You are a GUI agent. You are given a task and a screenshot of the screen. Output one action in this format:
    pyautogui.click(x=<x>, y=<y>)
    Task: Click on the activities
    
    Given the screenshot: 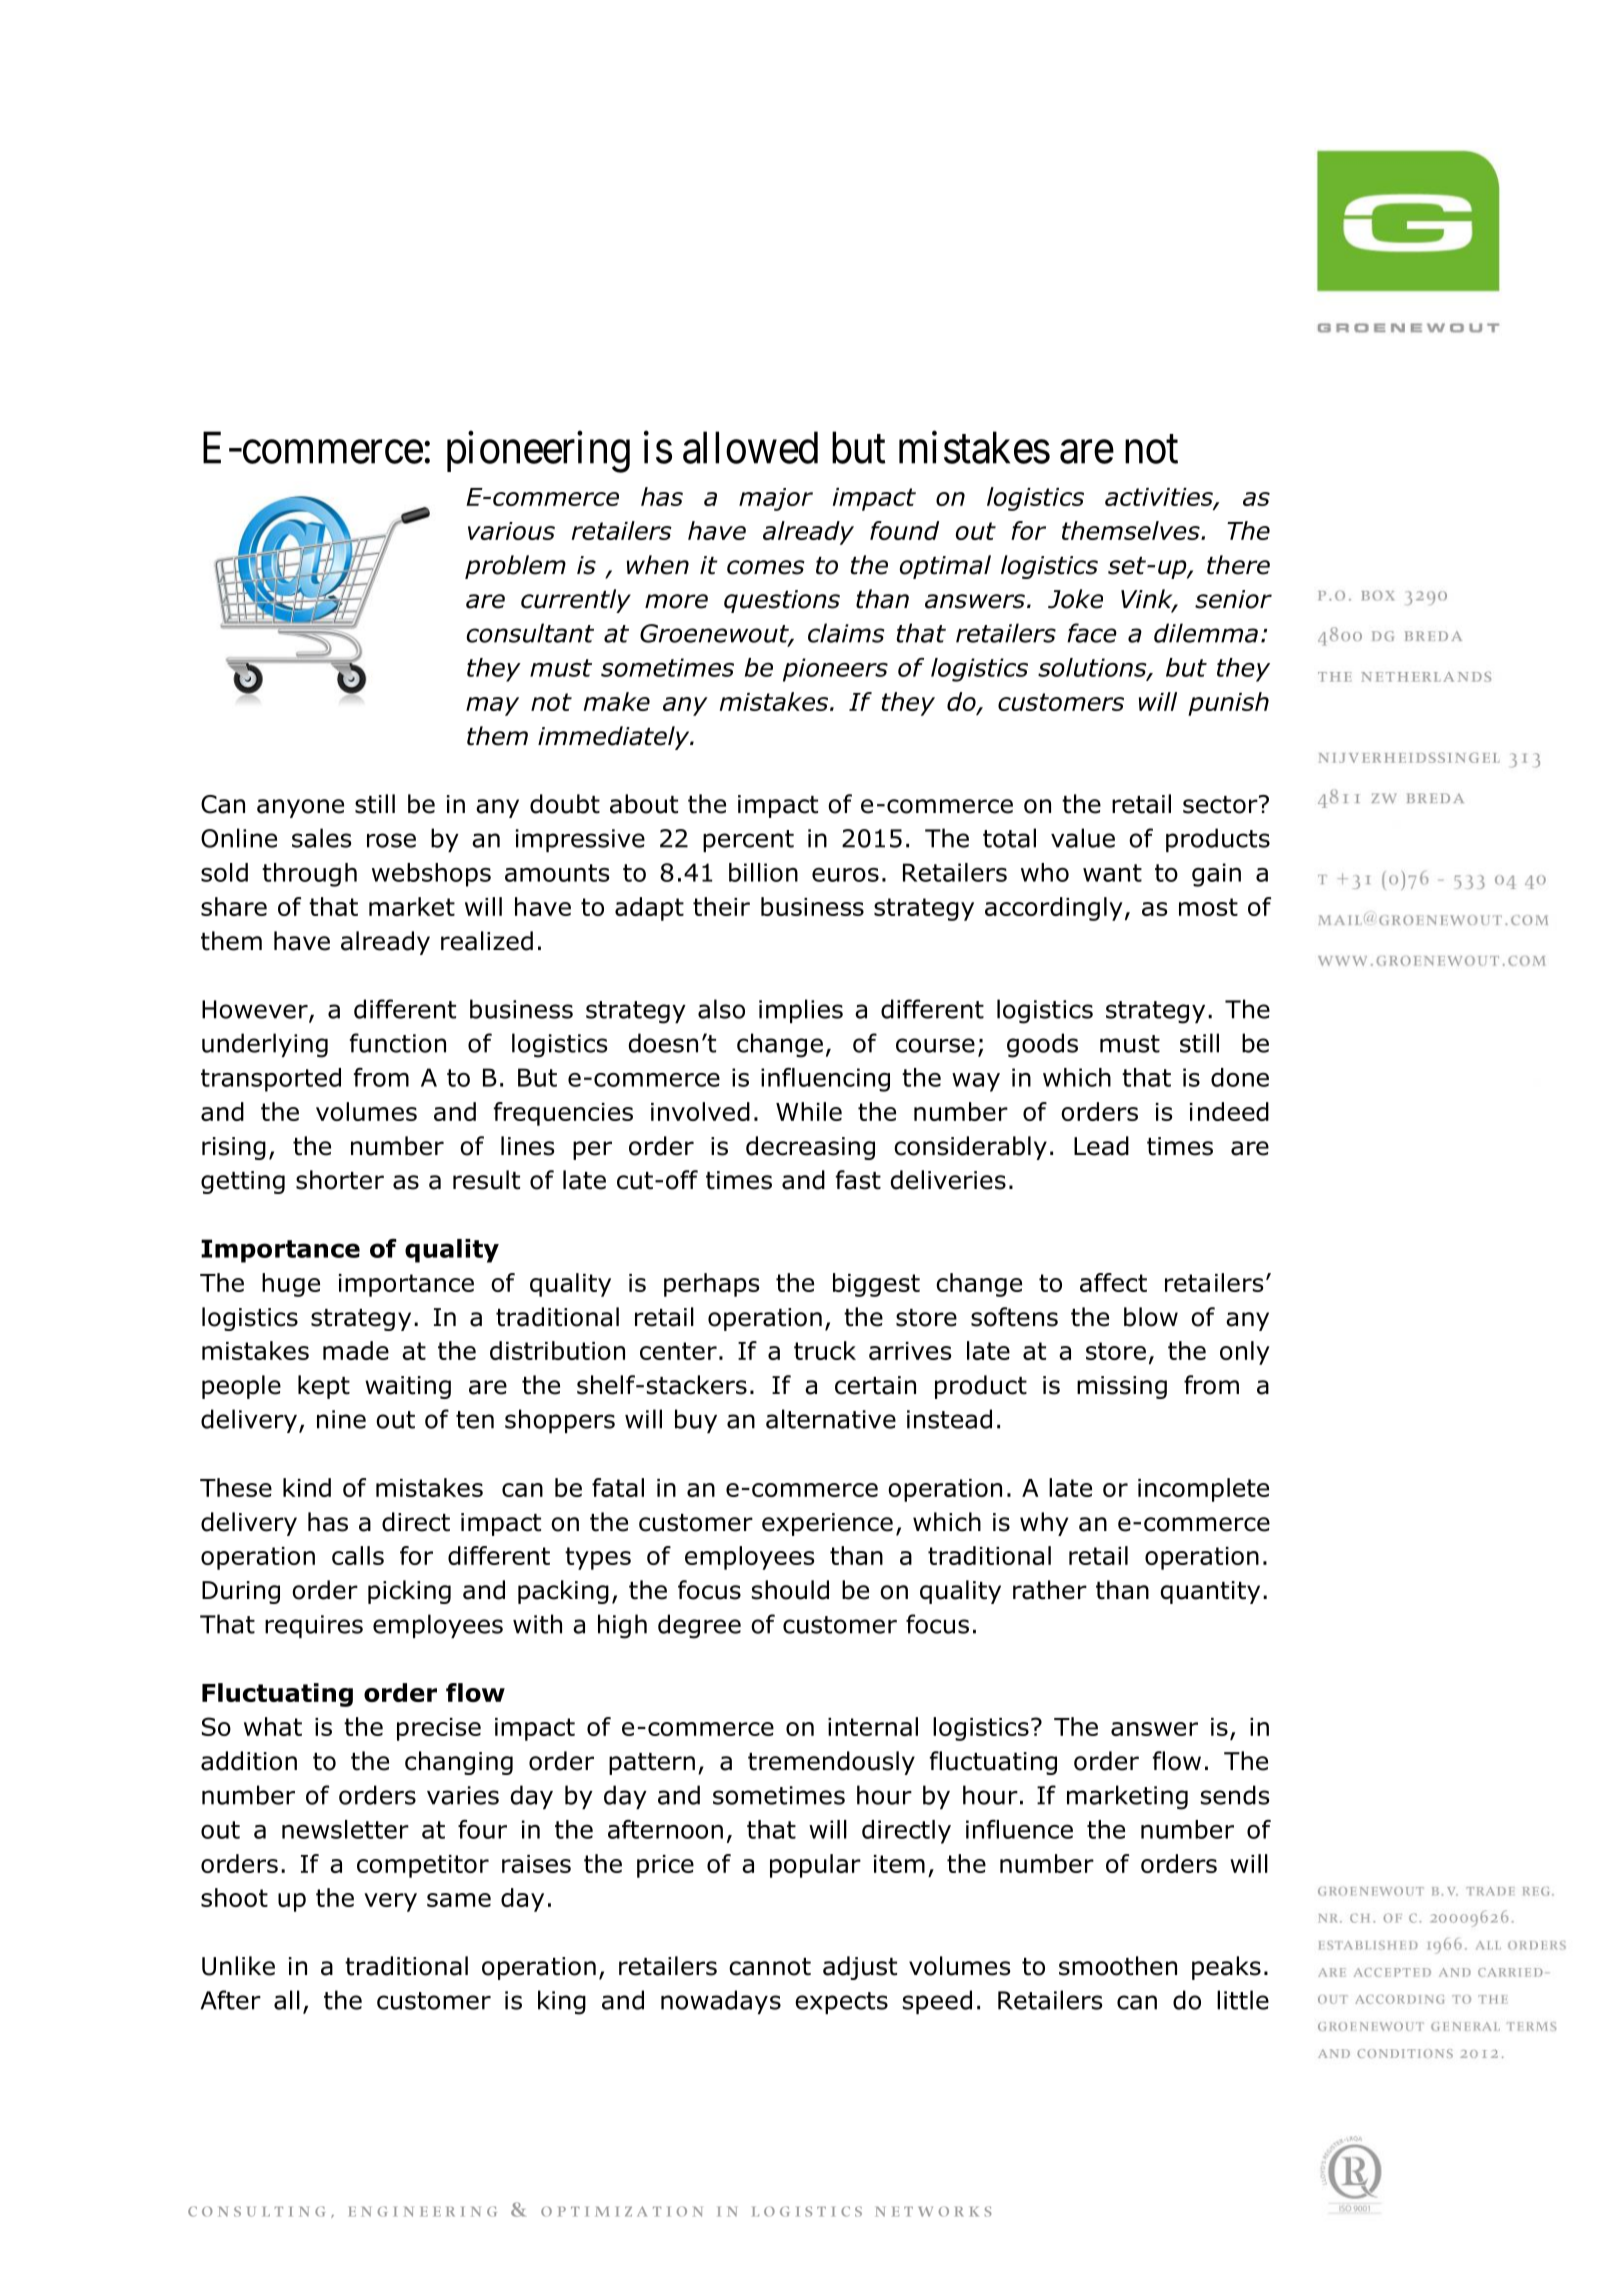 What is the action you would take?
    pyautogui.click(x=1160, y=498)
